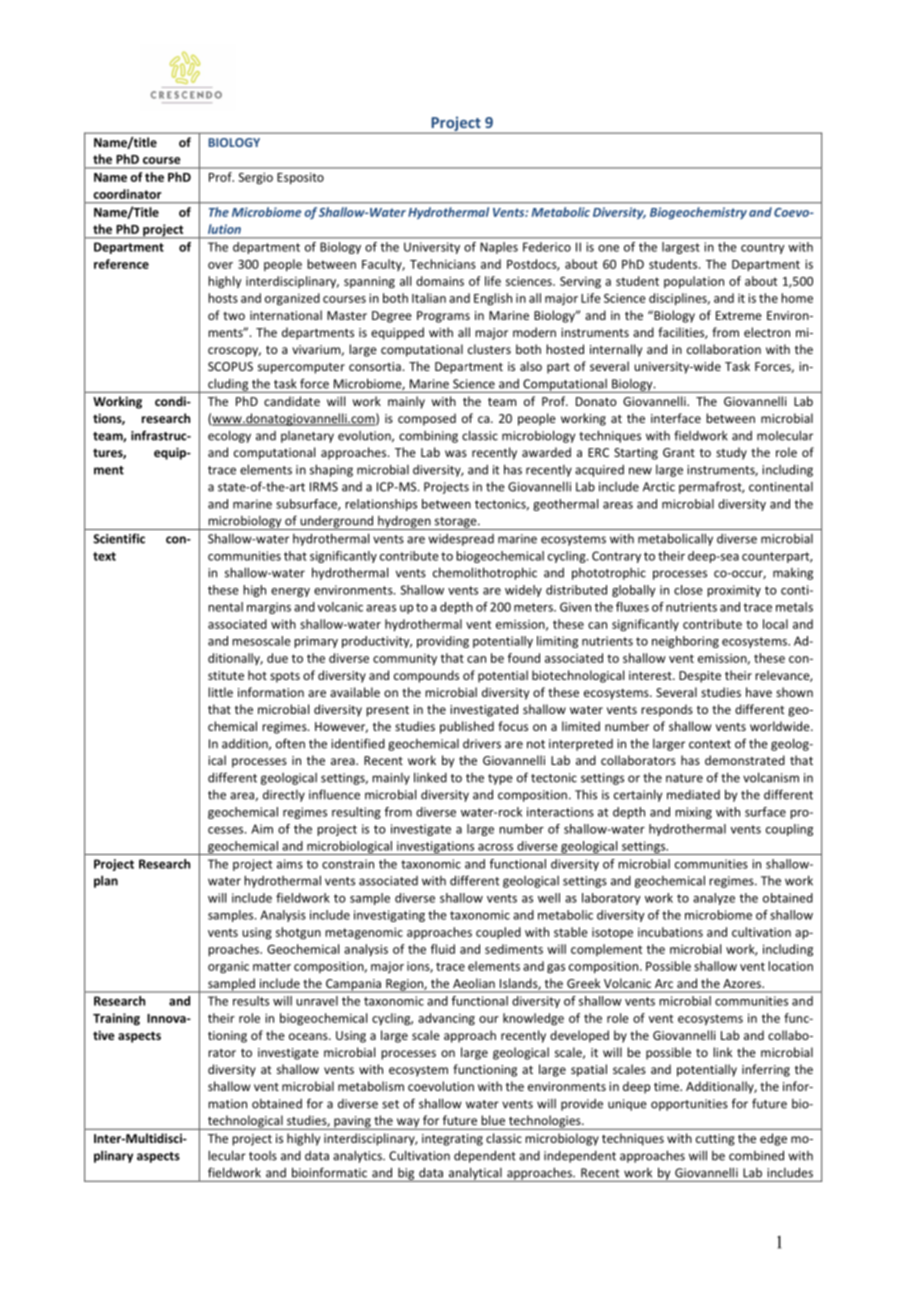 The height and width of the screenshot is (1308, 924). I want to click on country, so click(763, 248).
